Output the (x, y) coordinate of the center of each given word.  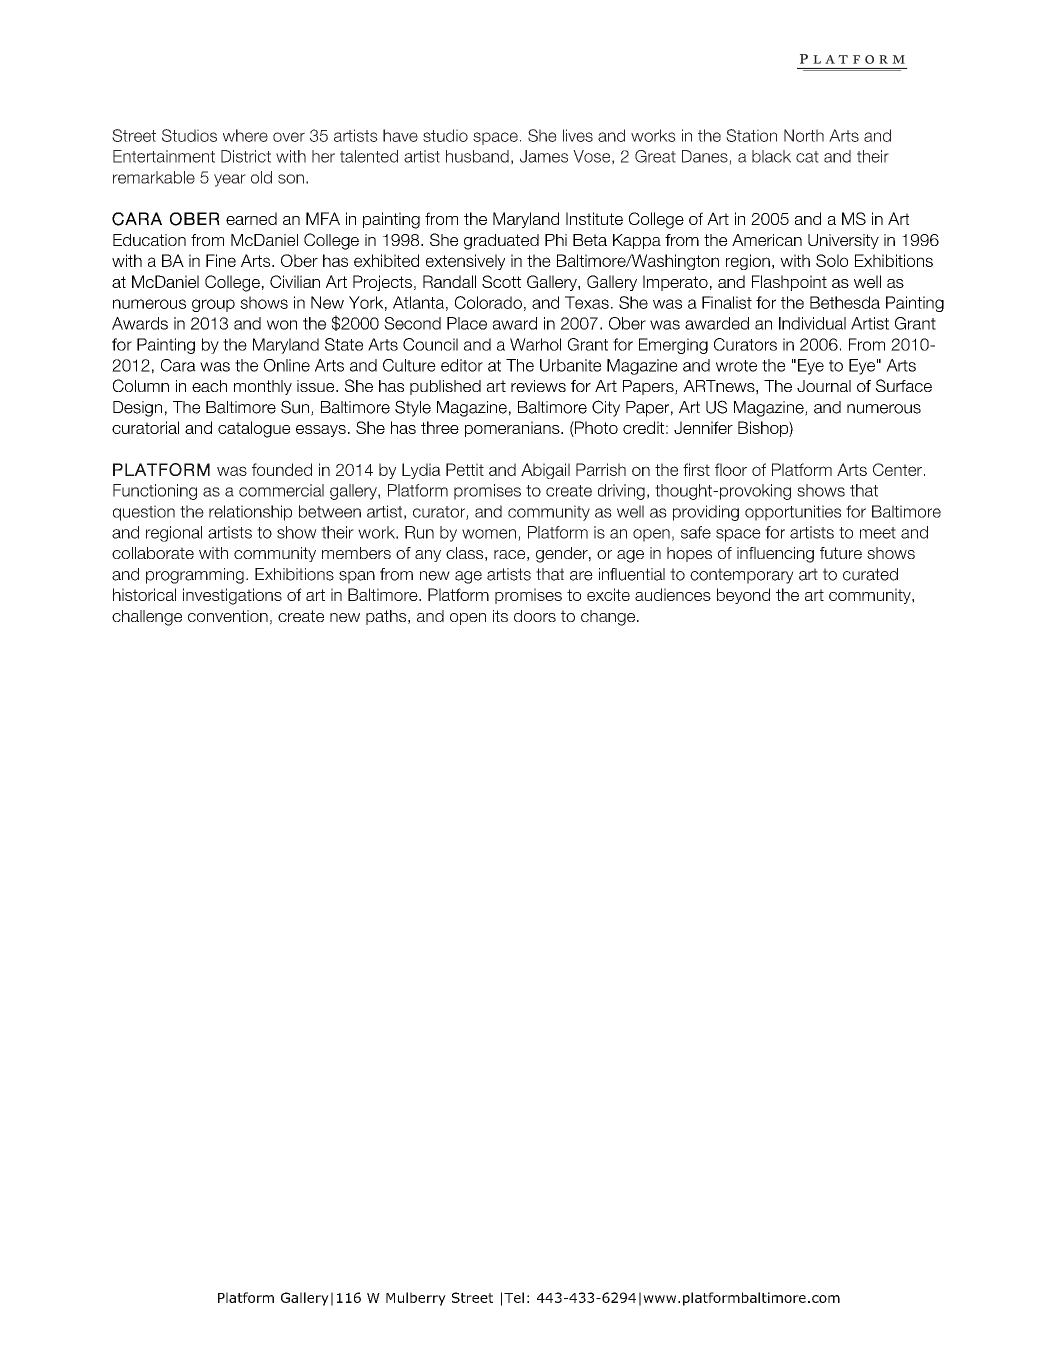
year (230, 180)
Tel (514, 1297)
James (544, 156)
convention (228, 616)
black (771, 156)
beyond (743, 596)
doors (535, 616)
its (500, 616)
